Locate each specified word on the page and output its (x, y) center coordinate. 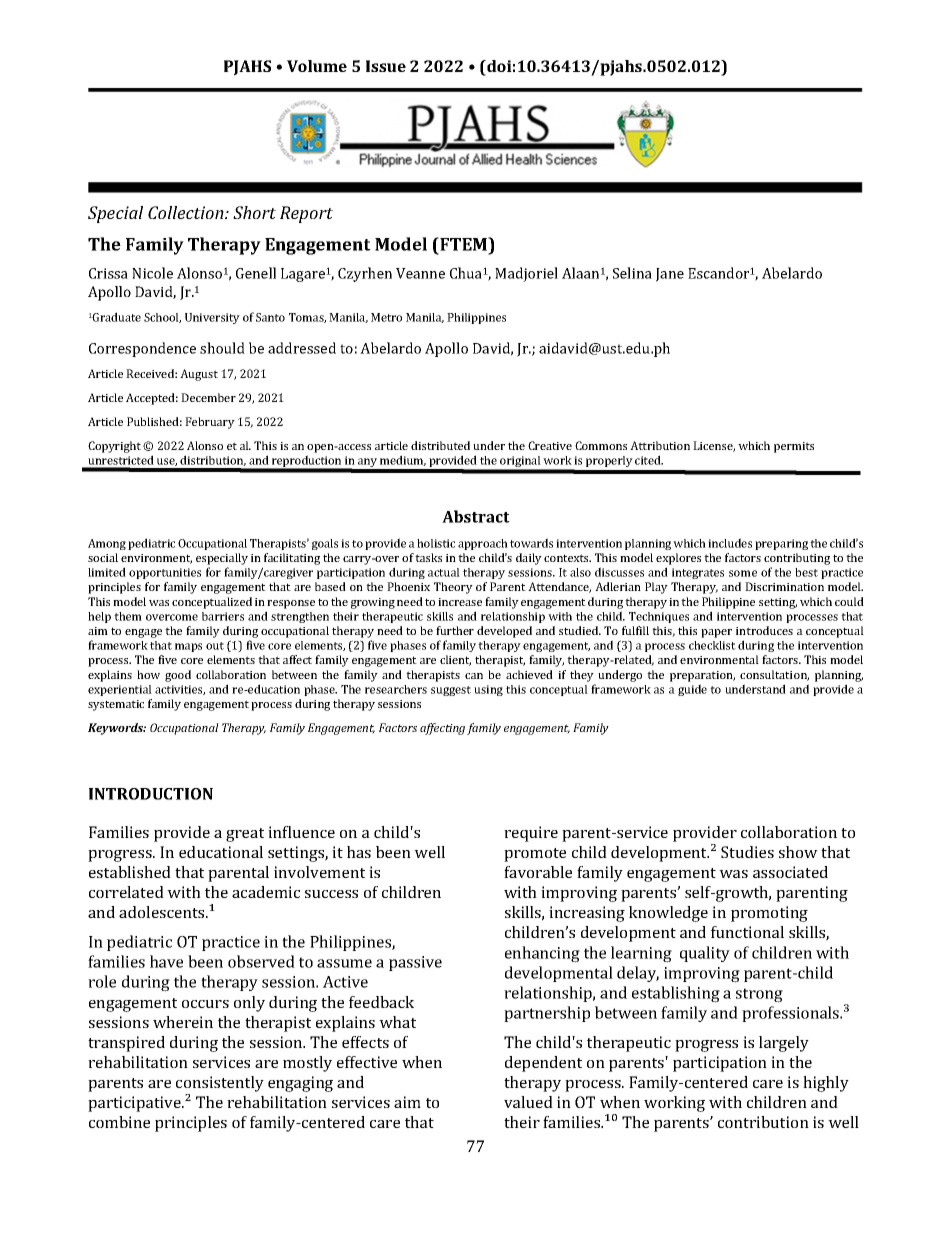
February (210, 423)
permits (794, 447)
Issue (386, 66)
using (488, 690)
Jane (670, 275)
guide (692, 690)
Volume (317, 66)
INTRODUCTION (151, 794)
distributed (440, 445)
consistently (220, 1084)
